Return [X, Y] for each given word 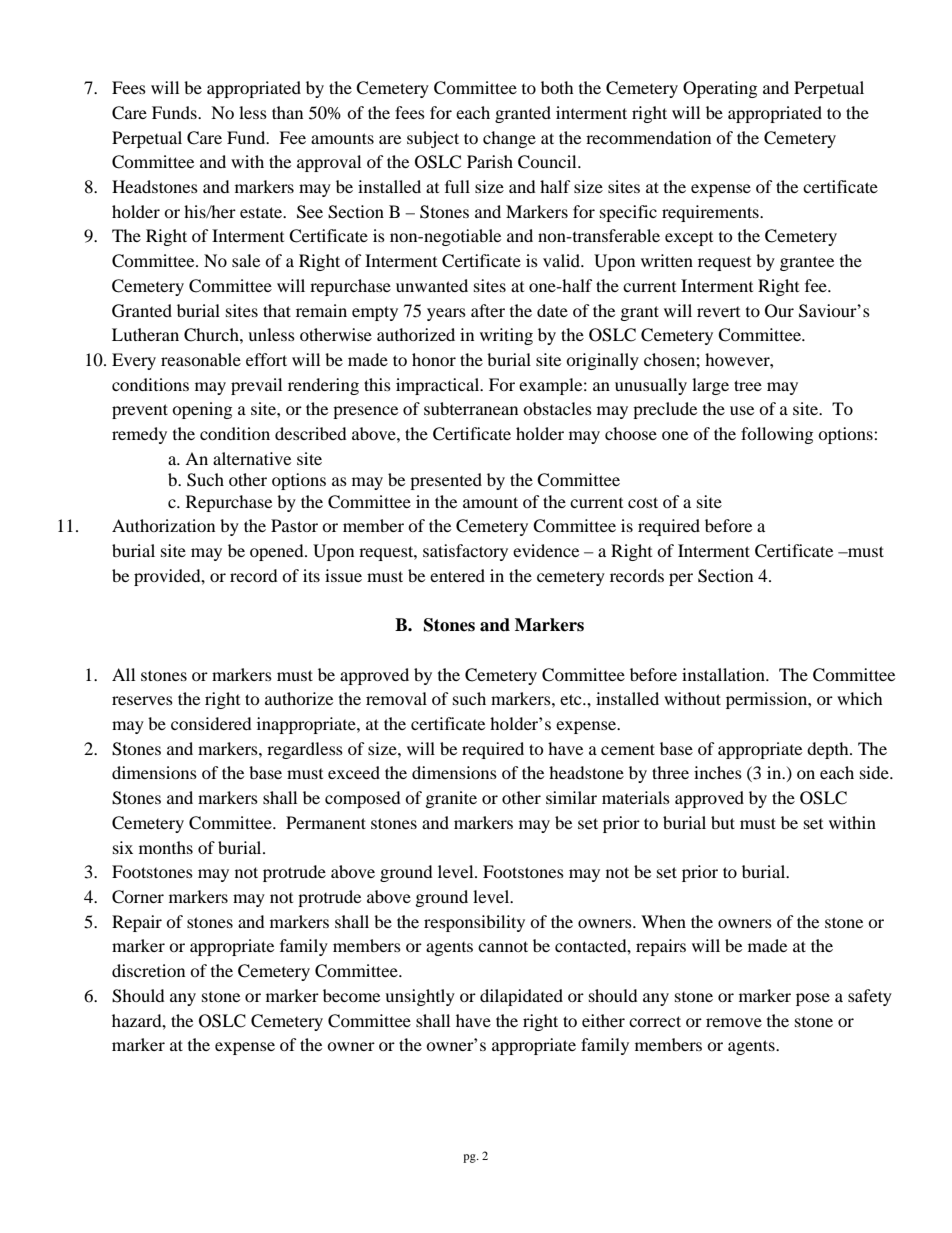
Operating [720, 89]
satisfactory [465, 552]
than [287, 112]
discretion [148, 970]
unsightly [420, 997]
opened [278, 552]
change [509, 139]
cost [643, 502]
